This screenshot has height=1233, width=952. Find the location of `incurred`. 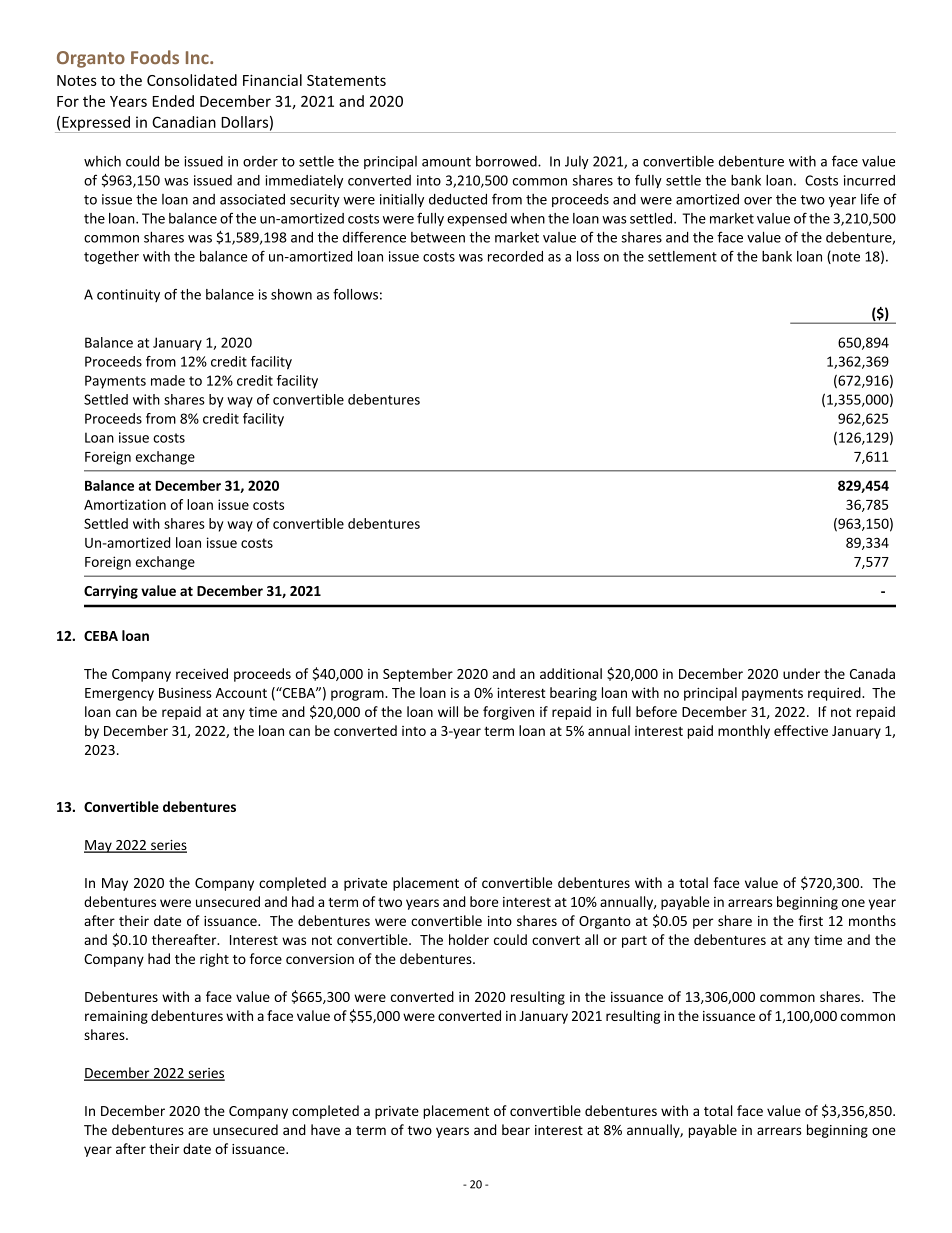

incurred is located at coordinates (869, 180).
